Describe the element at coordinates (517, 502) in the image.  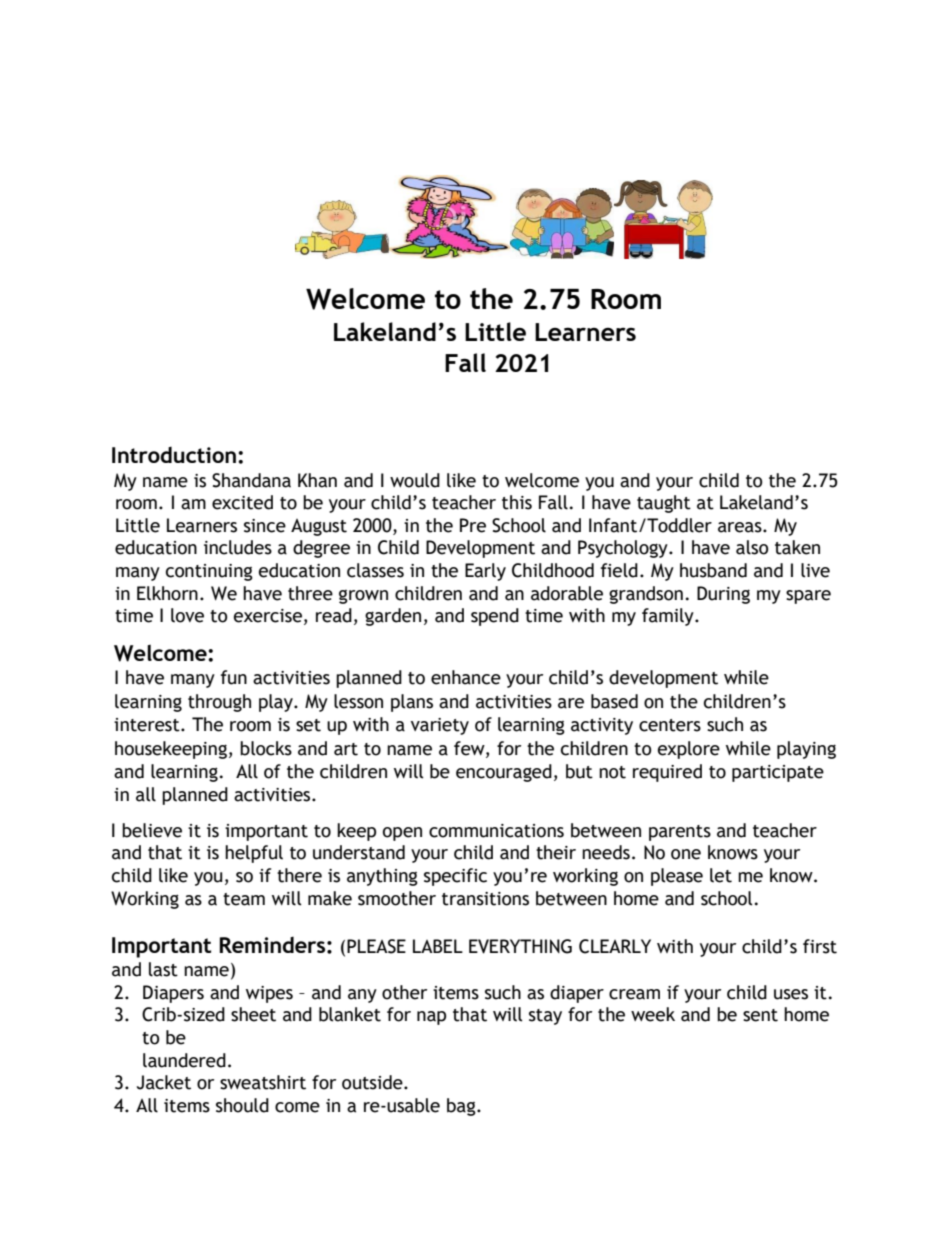
I see `this` at that location.
